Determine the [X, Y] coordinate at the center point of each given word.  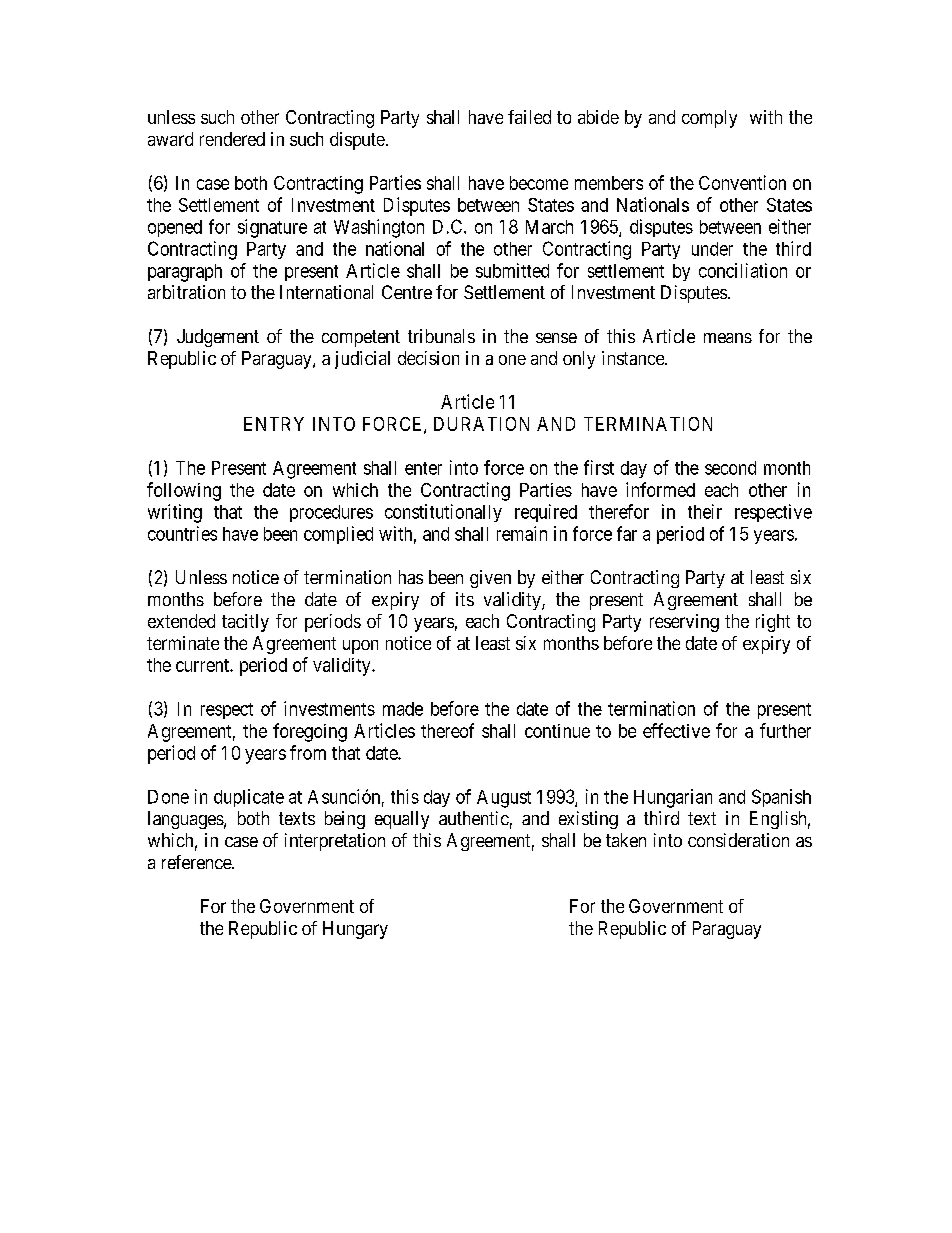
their [705, 511]
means [728, 338]
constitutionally [443, 513]
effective [676, 730]
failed [529, 117]
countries [182, 533]
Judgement [218, 338]
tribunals [441, 336]
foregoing [310, 732]
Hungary [355, 930]
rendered [232, 139]
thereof [447, 730]
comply [709, 119]
